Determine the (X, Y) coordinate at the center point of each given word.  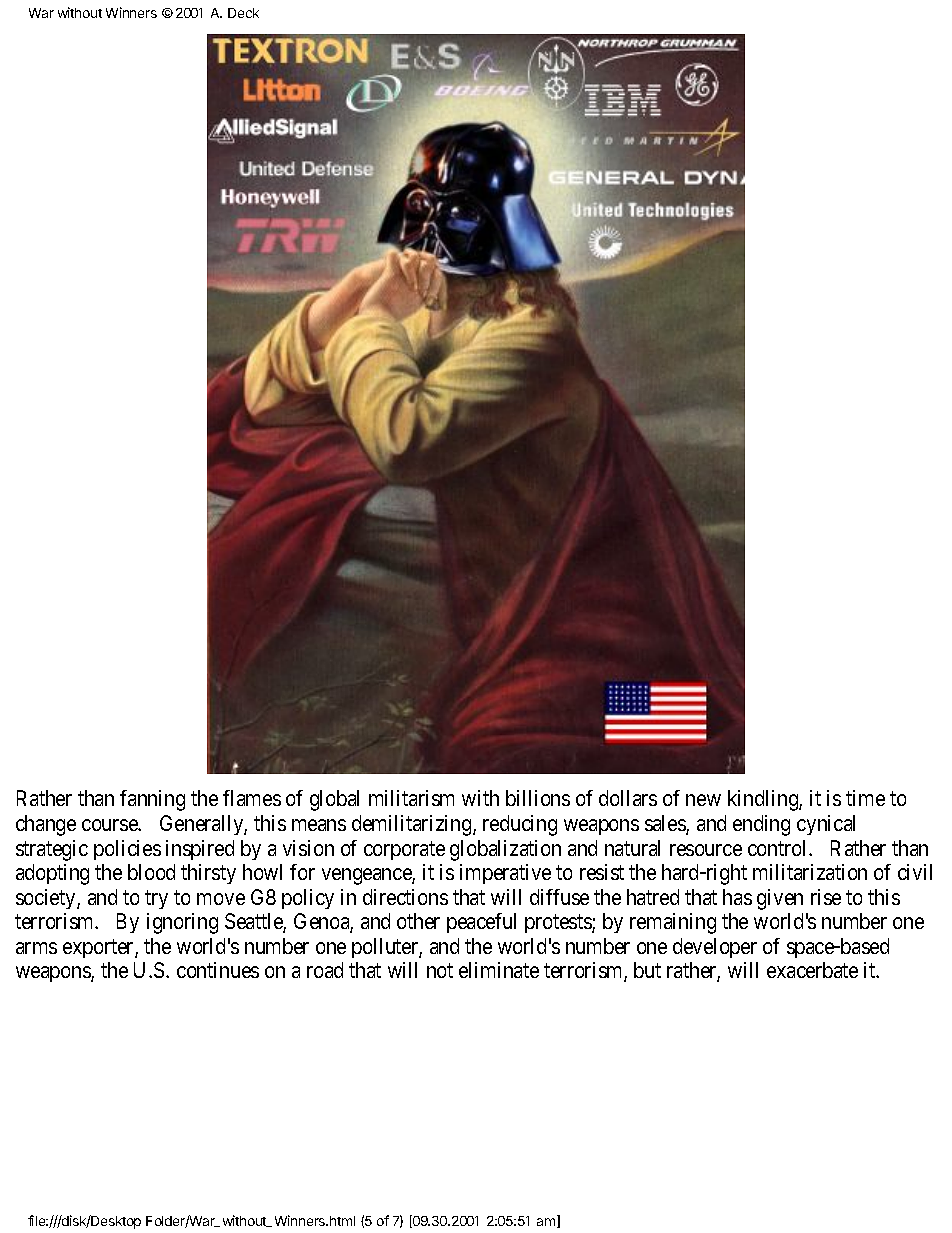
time (865, 798)
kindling (764, 800)
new (703, 800)
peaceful (481, 923)
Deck (243, 13)
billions (538, 798)
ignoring (182, 923)
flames (252, 798)
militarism (411, 798)
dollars (628, 798)
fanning (152, 800)
